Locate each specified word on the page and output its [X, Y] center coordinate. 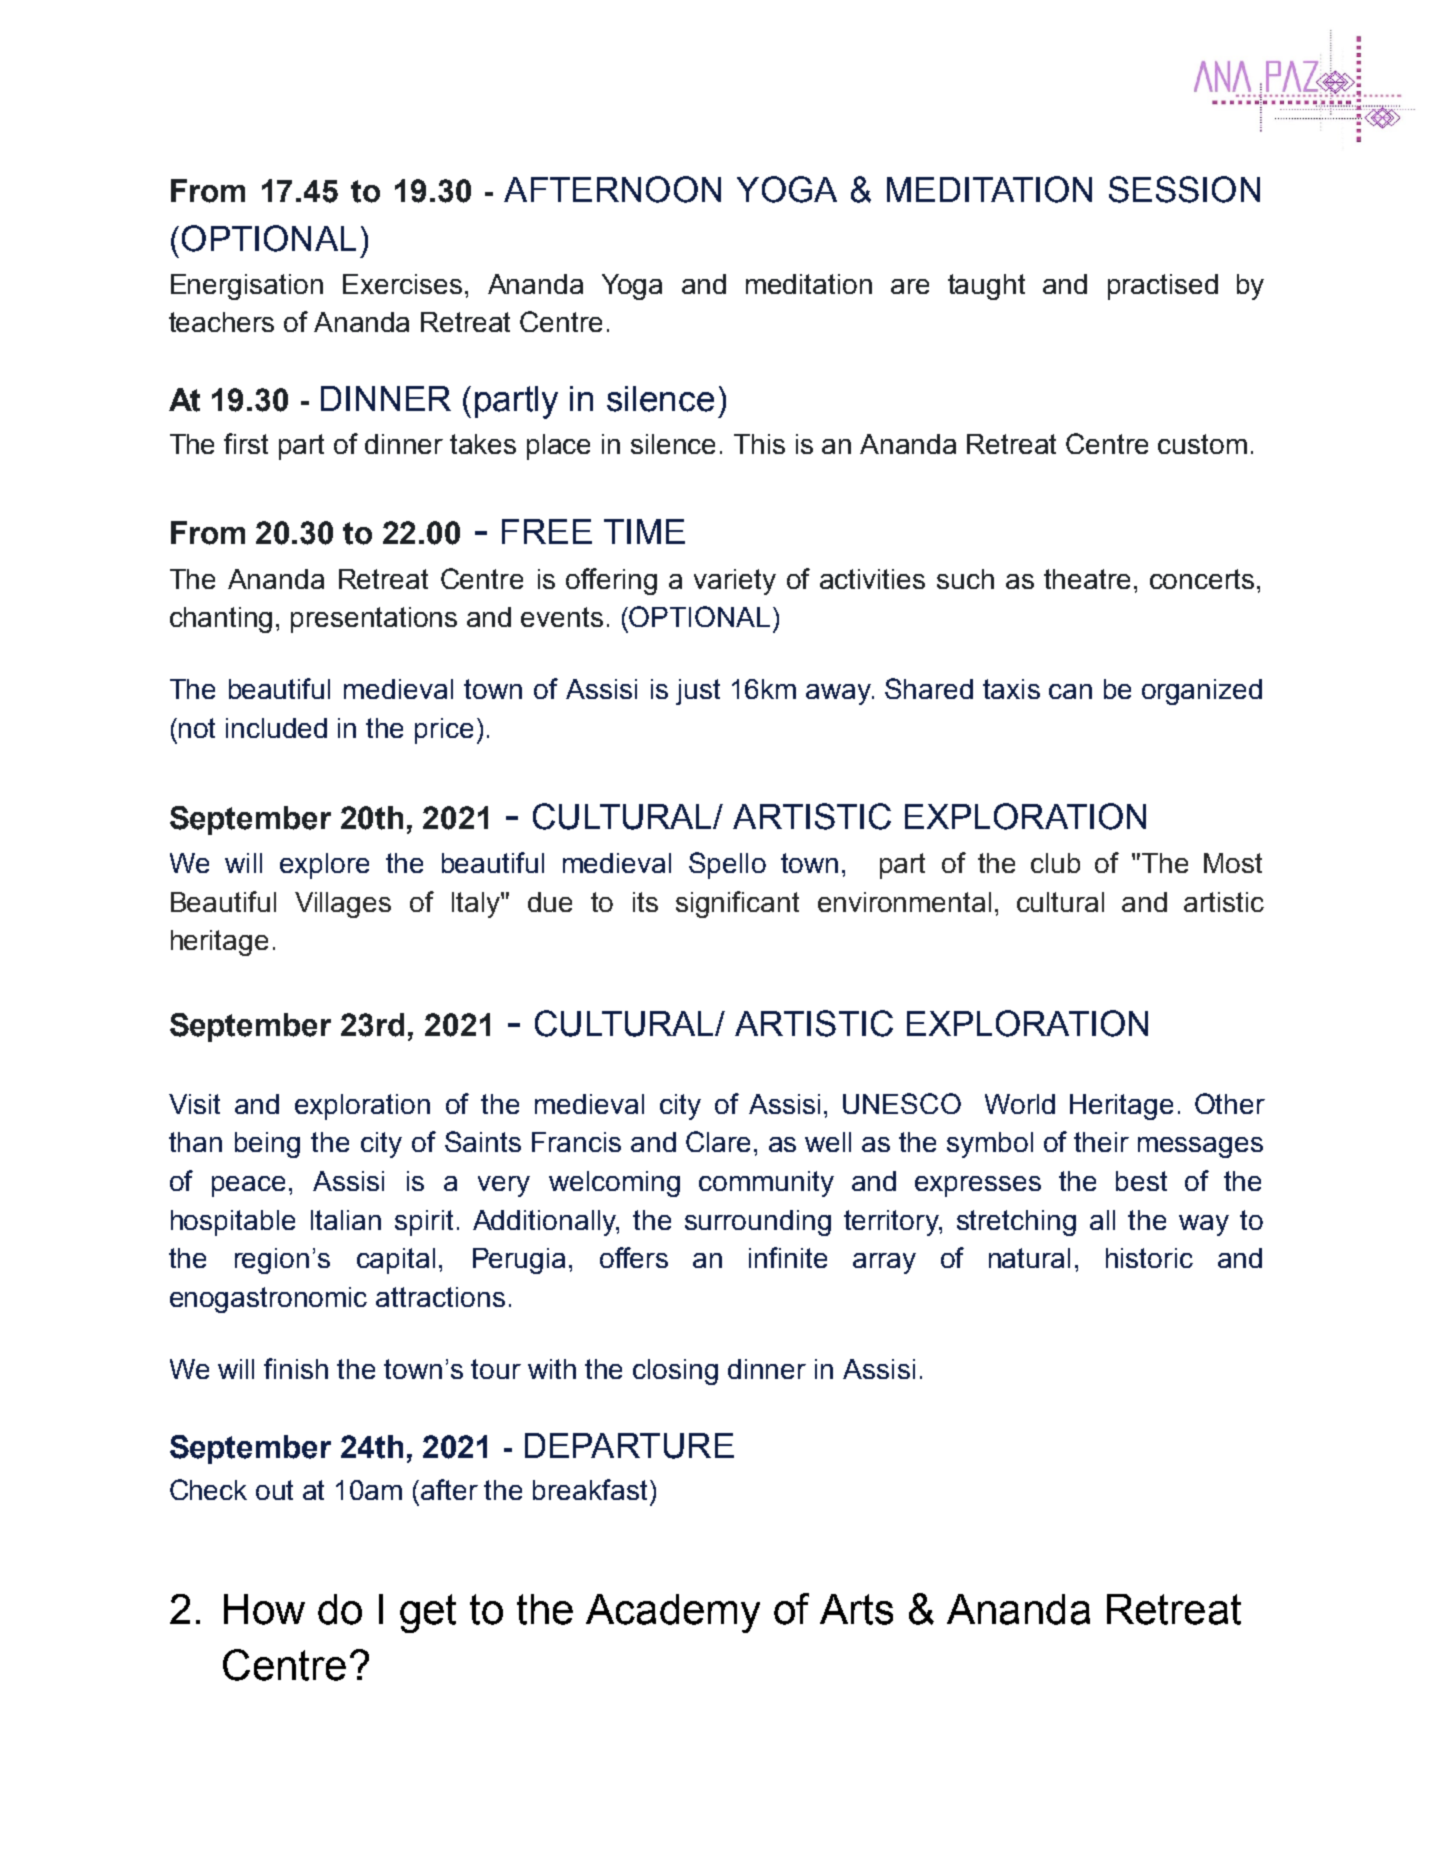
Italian [346, 1220]
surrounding [758, 1223]
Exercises [402, 284]
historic [1149, 1258]
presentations [374, 620]
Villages [343, 905]
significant [737, 904]
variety [735, 582]
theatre [1087, 579]
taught [986, 287]
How [264, 1609]
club [1055, 863]
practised [1163, 287]
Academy [673, 1613]
